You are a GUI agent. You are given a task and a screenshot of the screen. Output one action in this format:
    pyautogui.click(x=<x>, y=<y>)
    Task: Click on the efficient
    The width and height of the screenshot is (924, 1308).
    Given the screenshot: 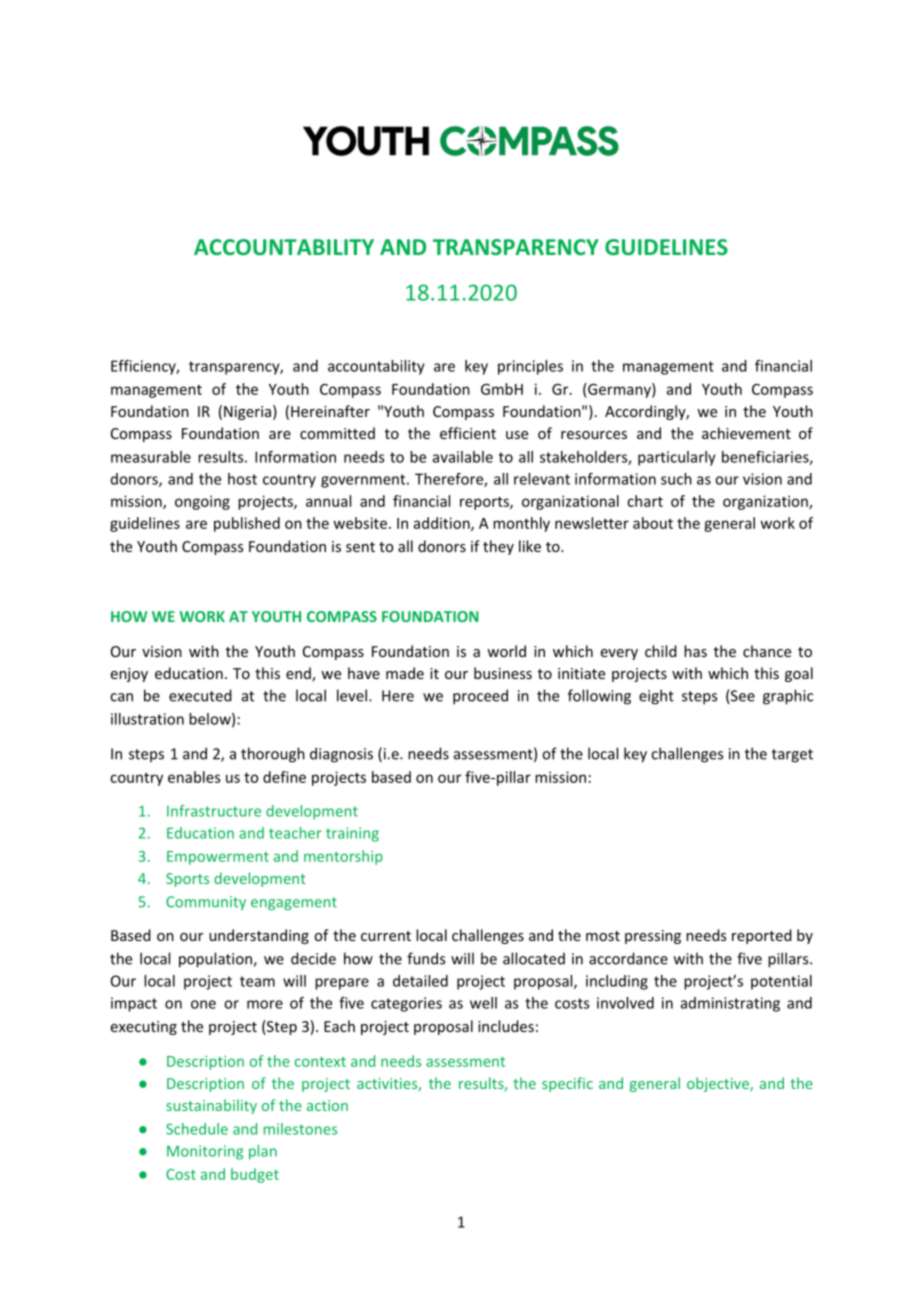 What is the action you would take?
    pyautogui.click(x=468, y=433)
